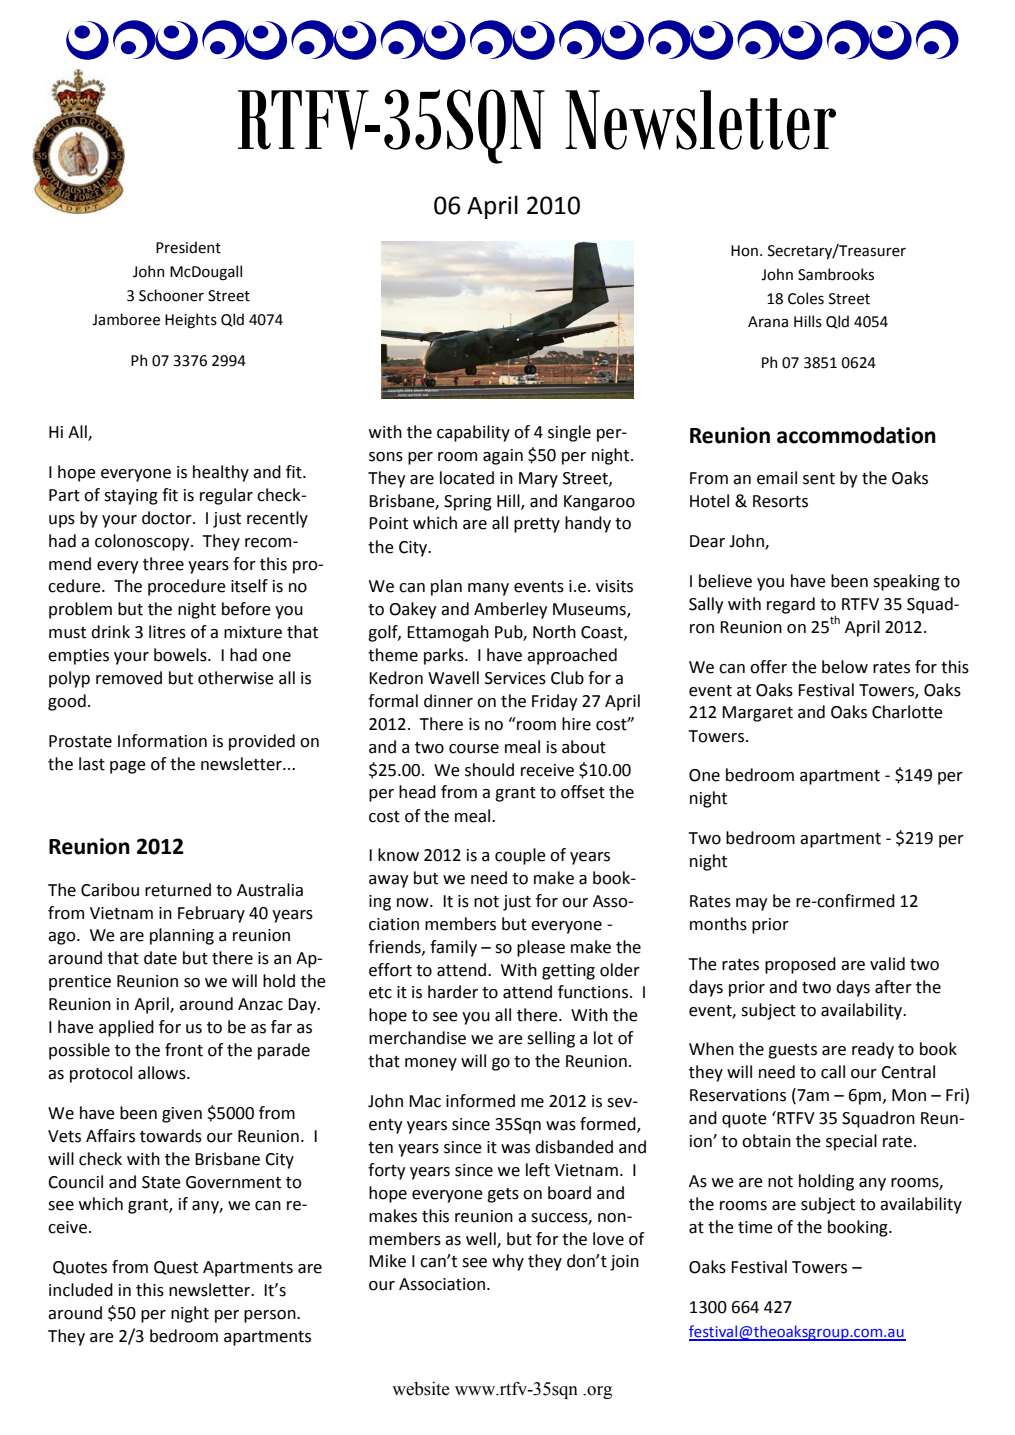 This screenshot has height=1435, width=1015. What do you see at coordinates (188, 247) in the screenshot?
I see `President` at bounding box center [188, 247].
